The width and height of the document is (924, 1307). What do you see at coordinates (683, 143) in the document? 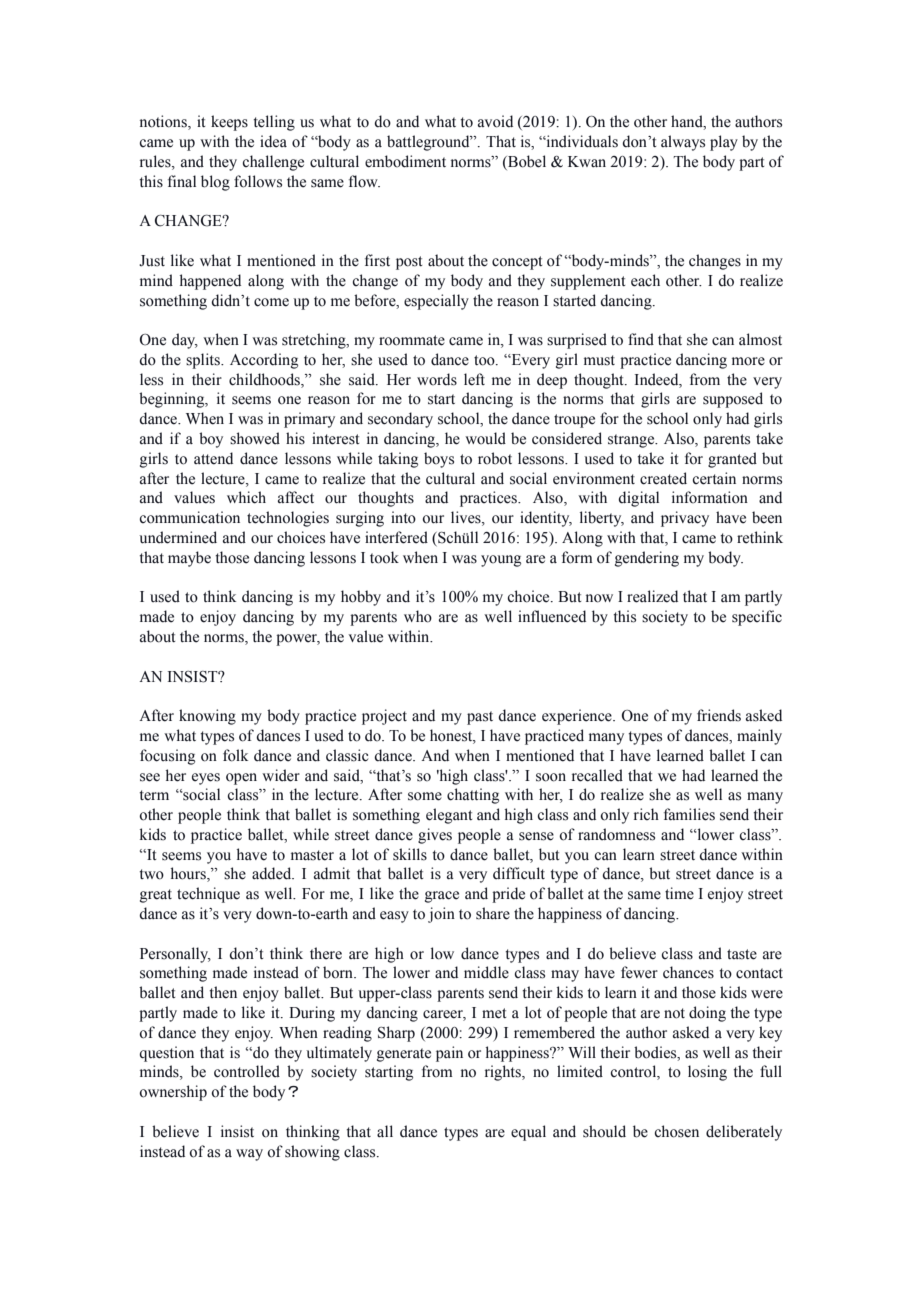
I see `always` at bounding box center [683, 143].
